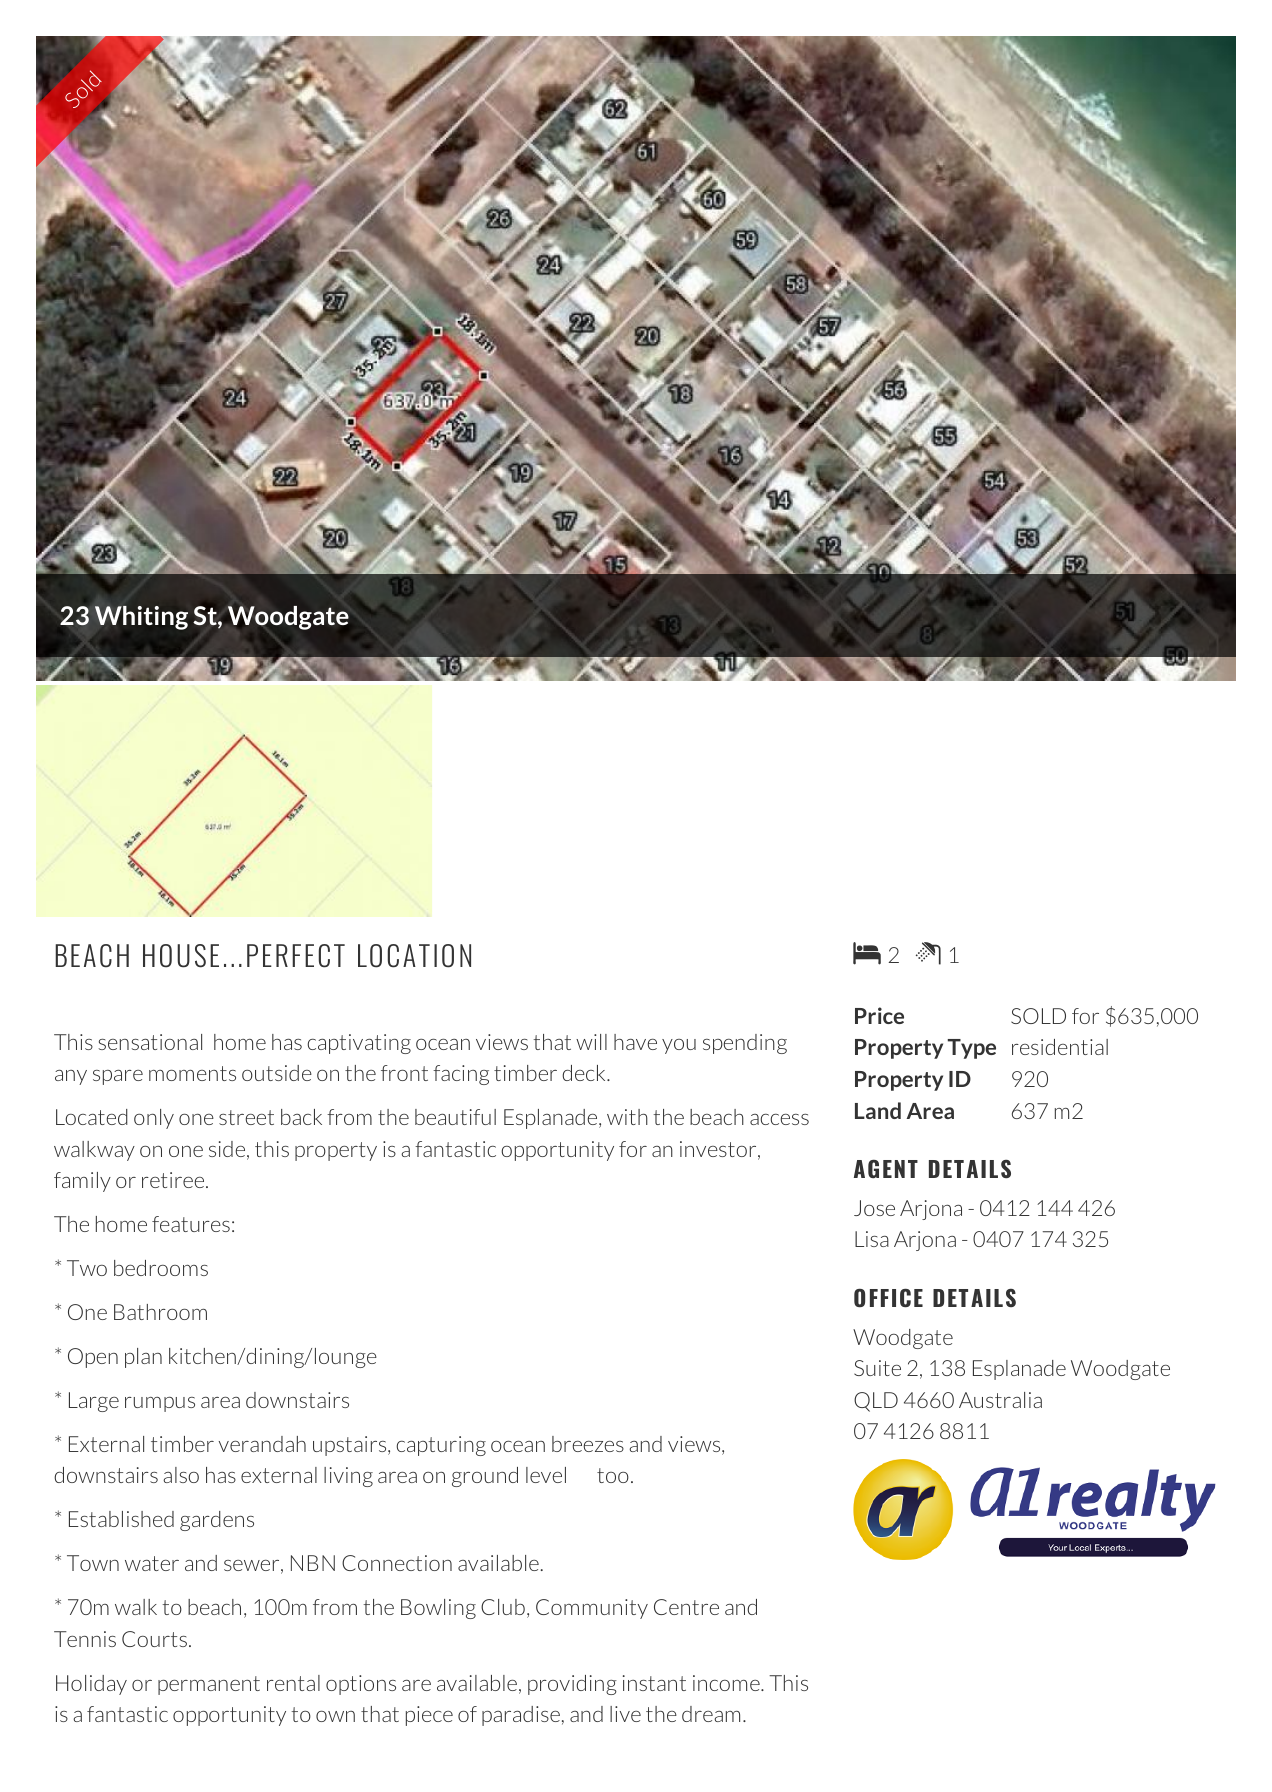  What do you see at coordinates (174, 1180) in the screenshot?
I see `retiree` at bounding box center [174, 1180].
